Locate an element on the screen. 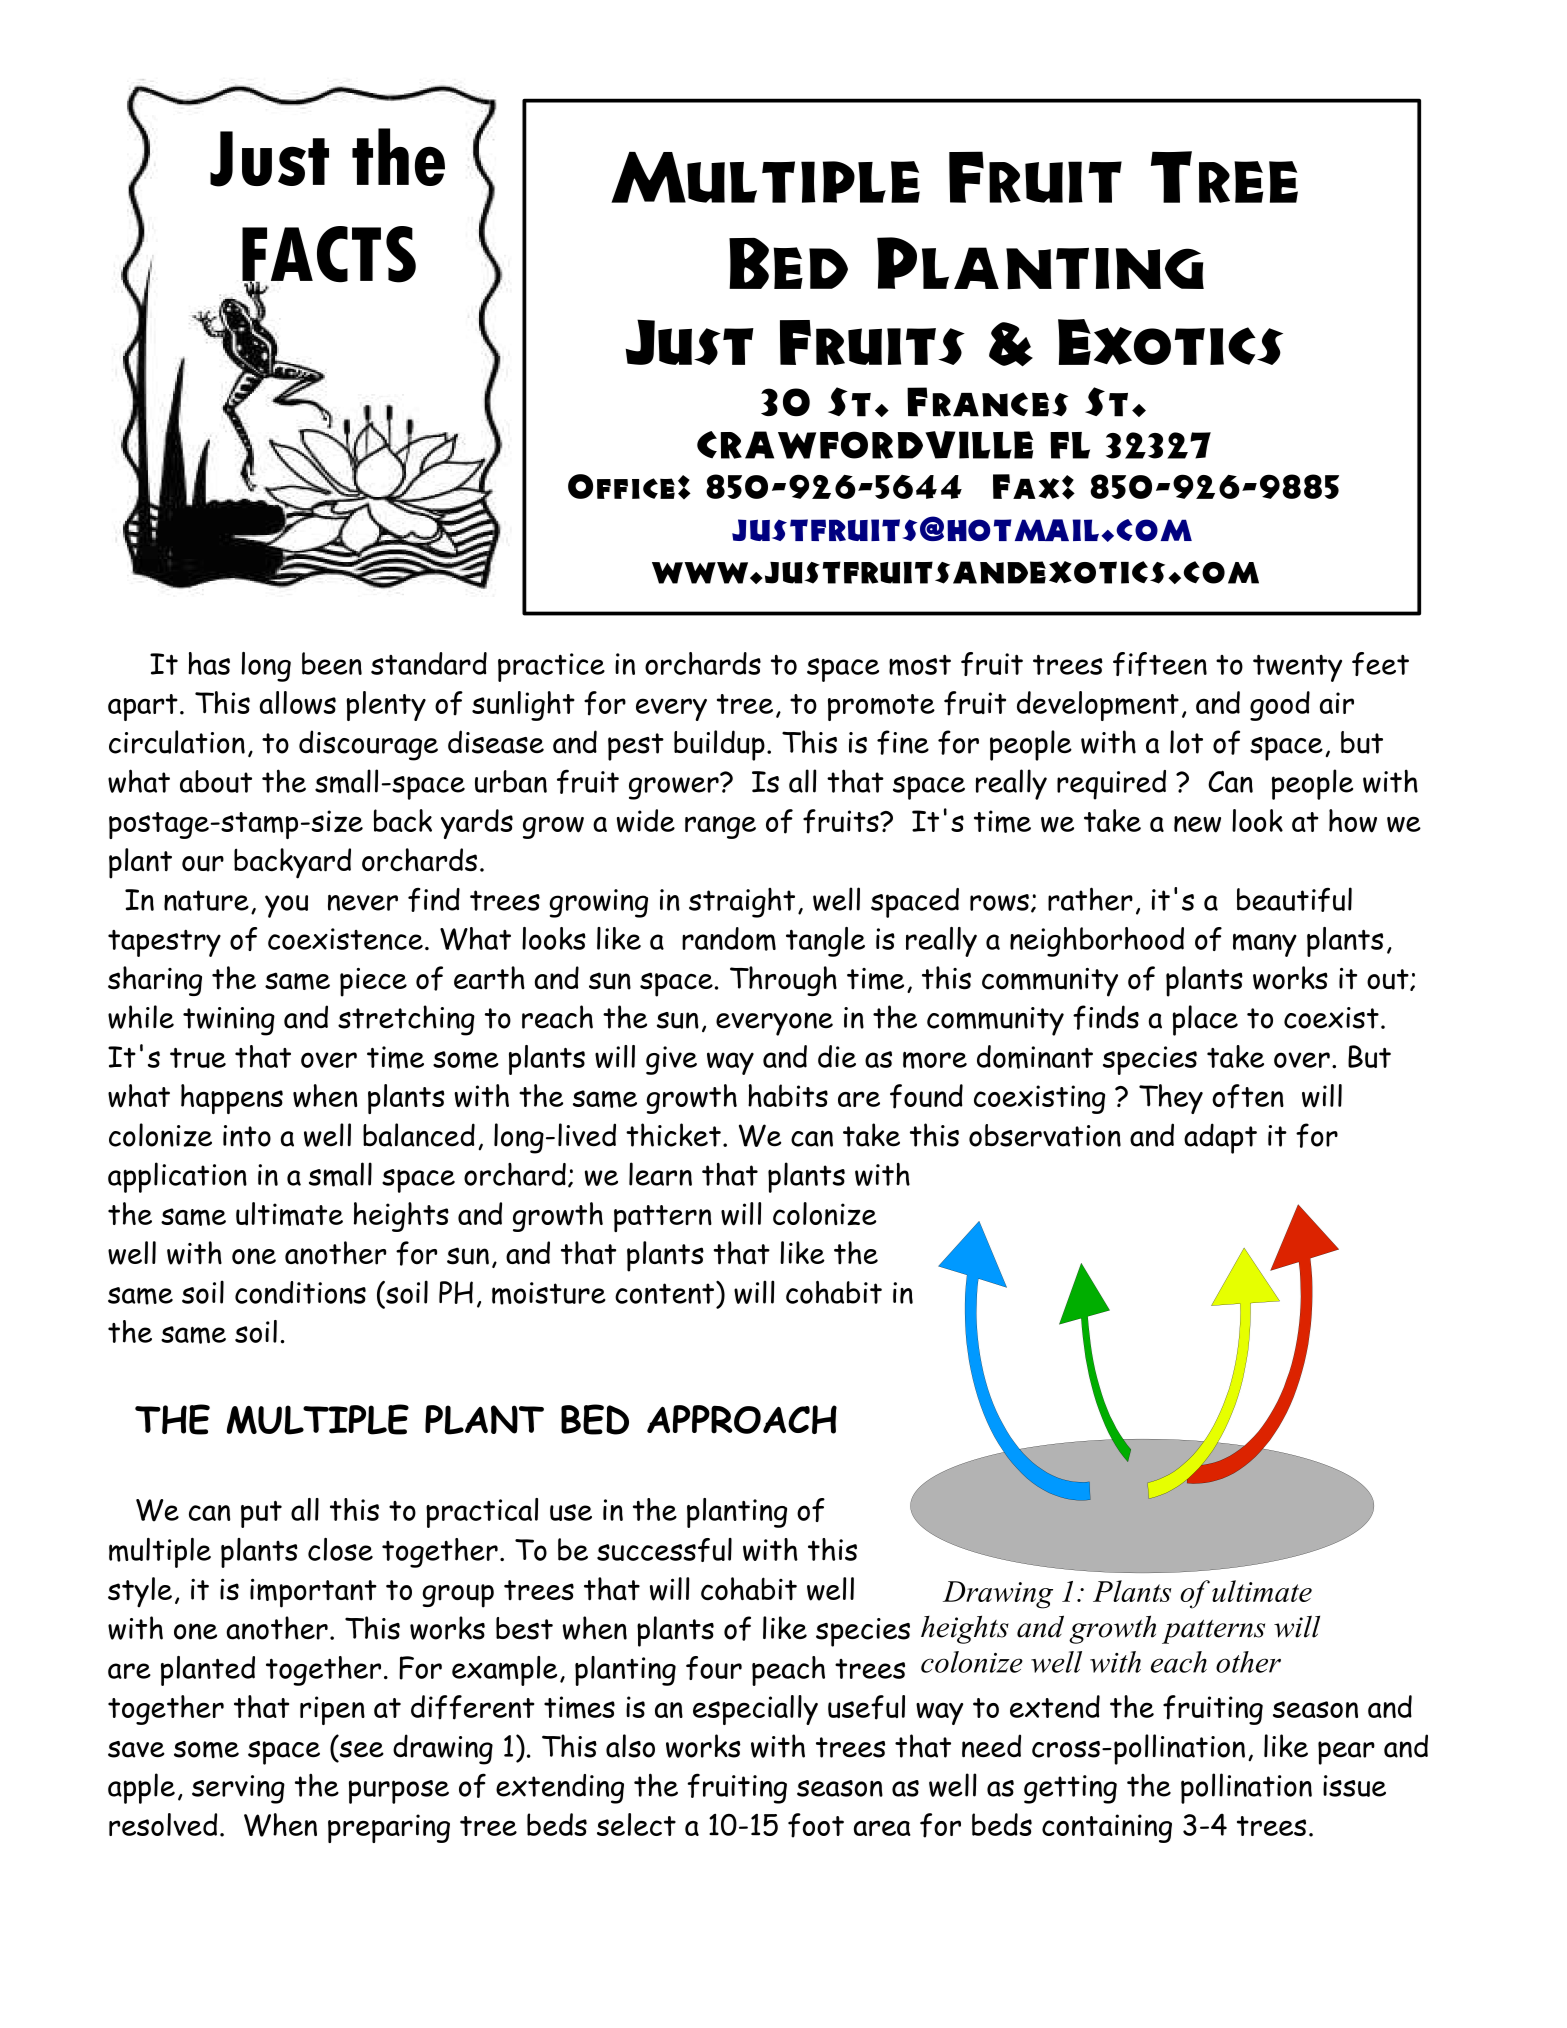 The image size is (1567, 2028). been is located at coordinates (332, 663).
